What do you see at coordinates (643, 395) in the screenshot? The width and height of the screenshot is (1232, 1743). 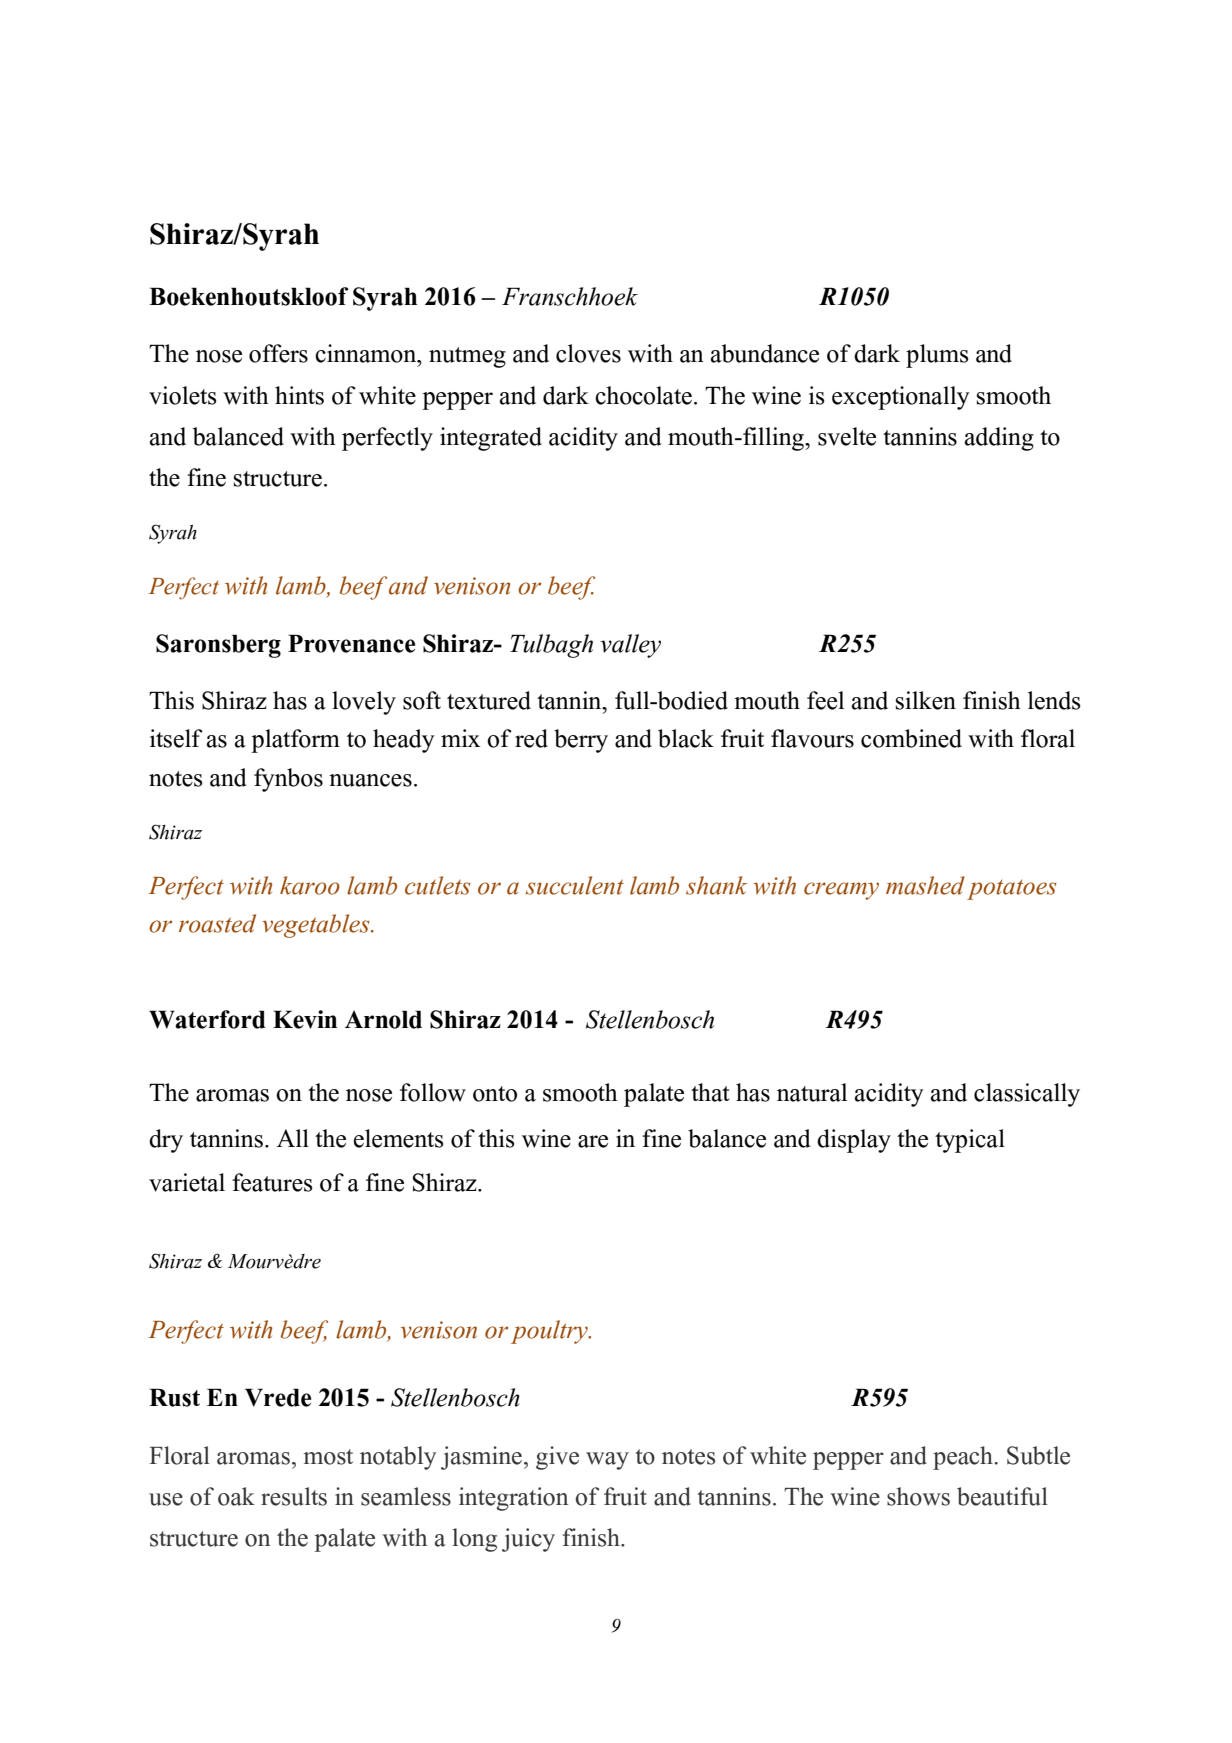 I see `chocolate` at bounding box center [643, 395].
